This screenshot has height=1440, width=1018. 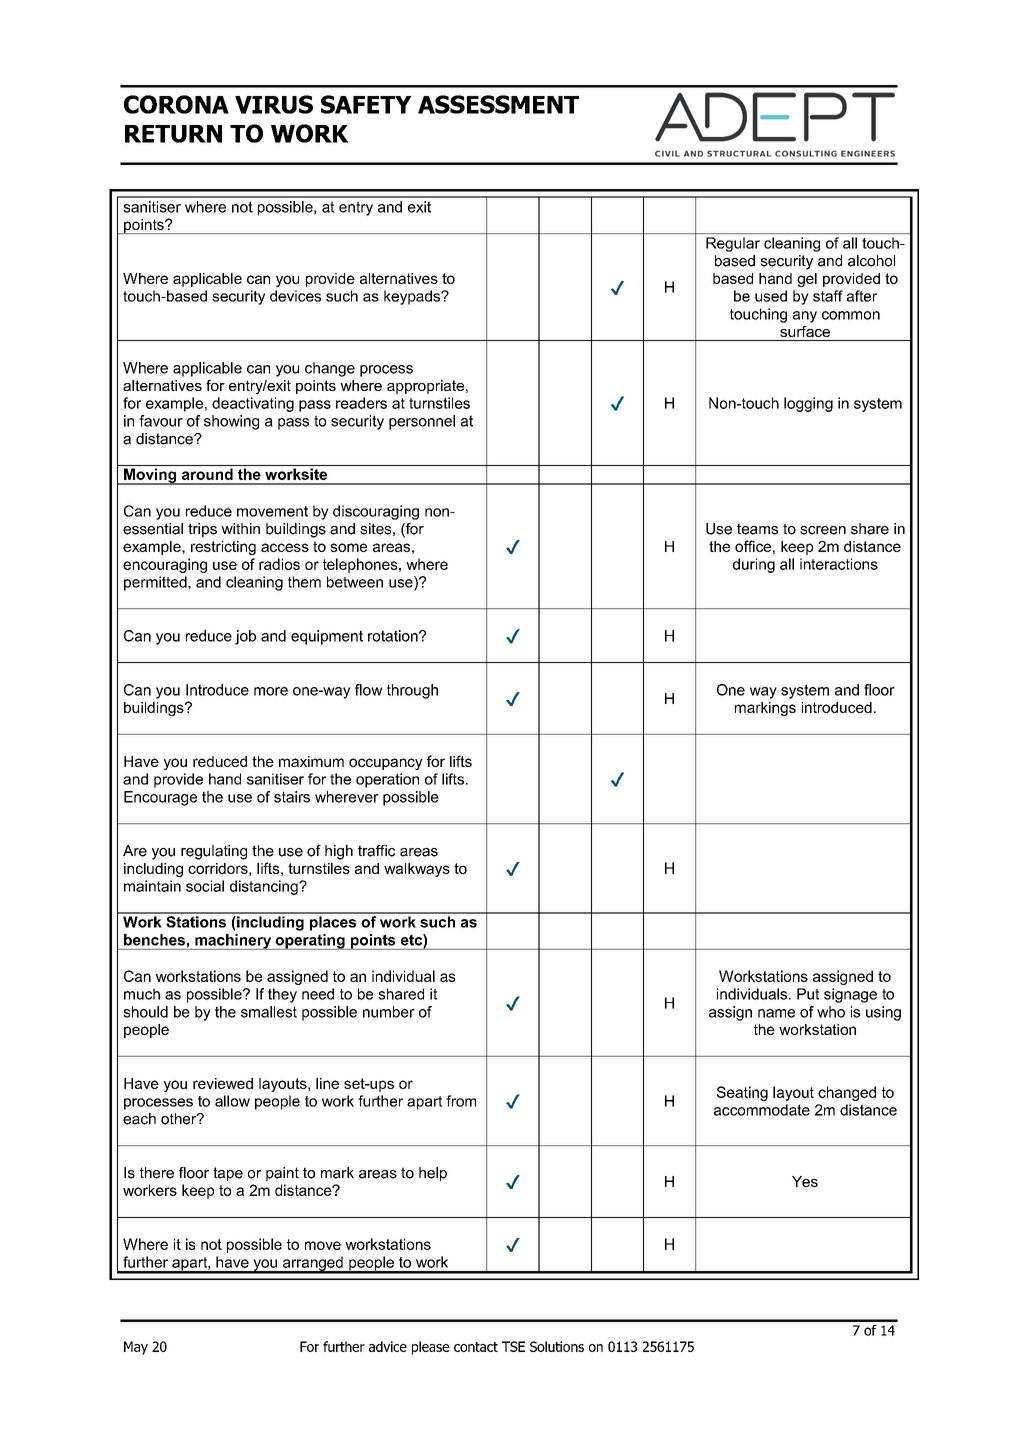 What do you see at coordinates (422, 422) in the screenshot?
I see `personnel` at bounding box center [422, 422].
